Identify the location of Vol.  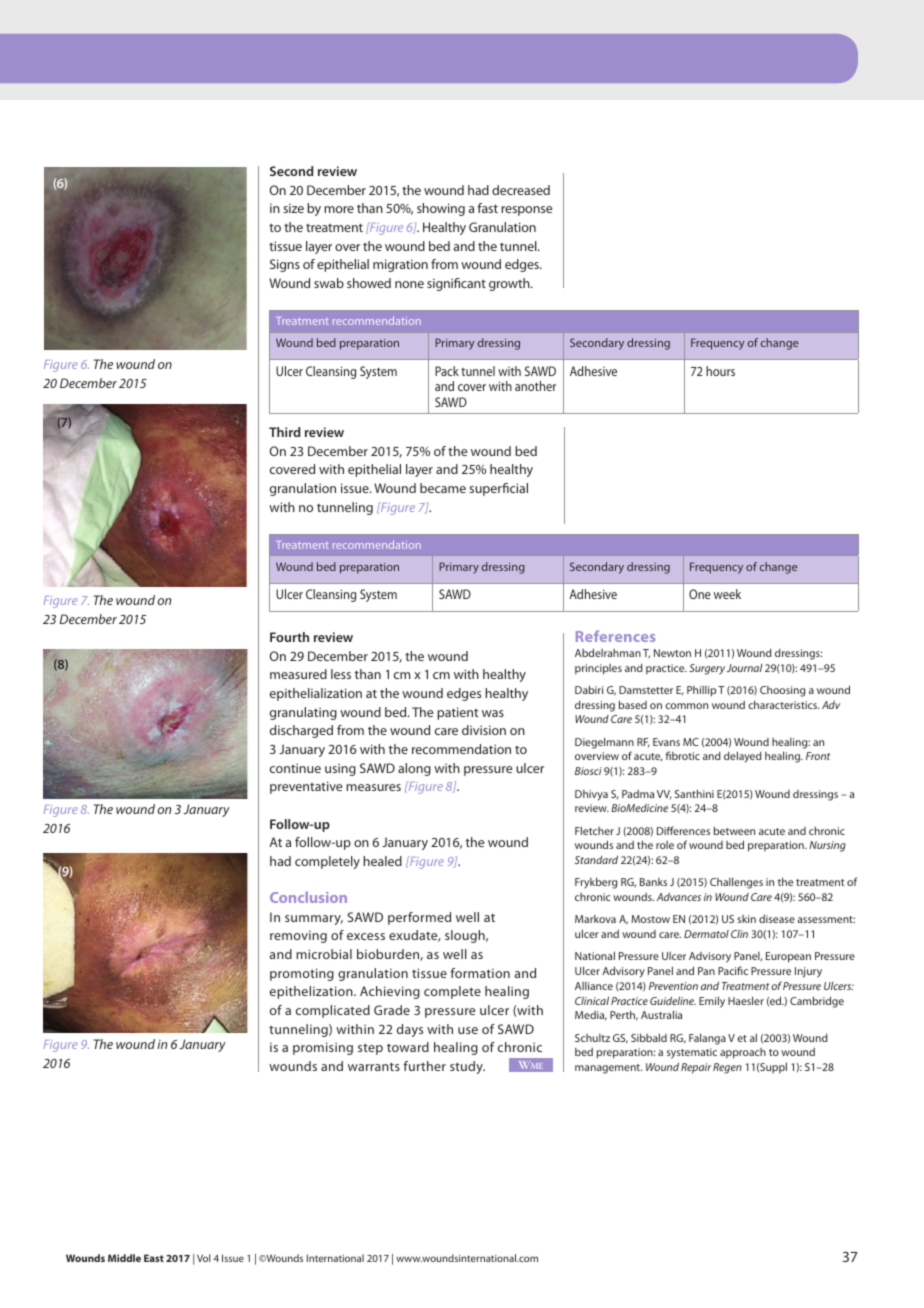
(204, 1258).
